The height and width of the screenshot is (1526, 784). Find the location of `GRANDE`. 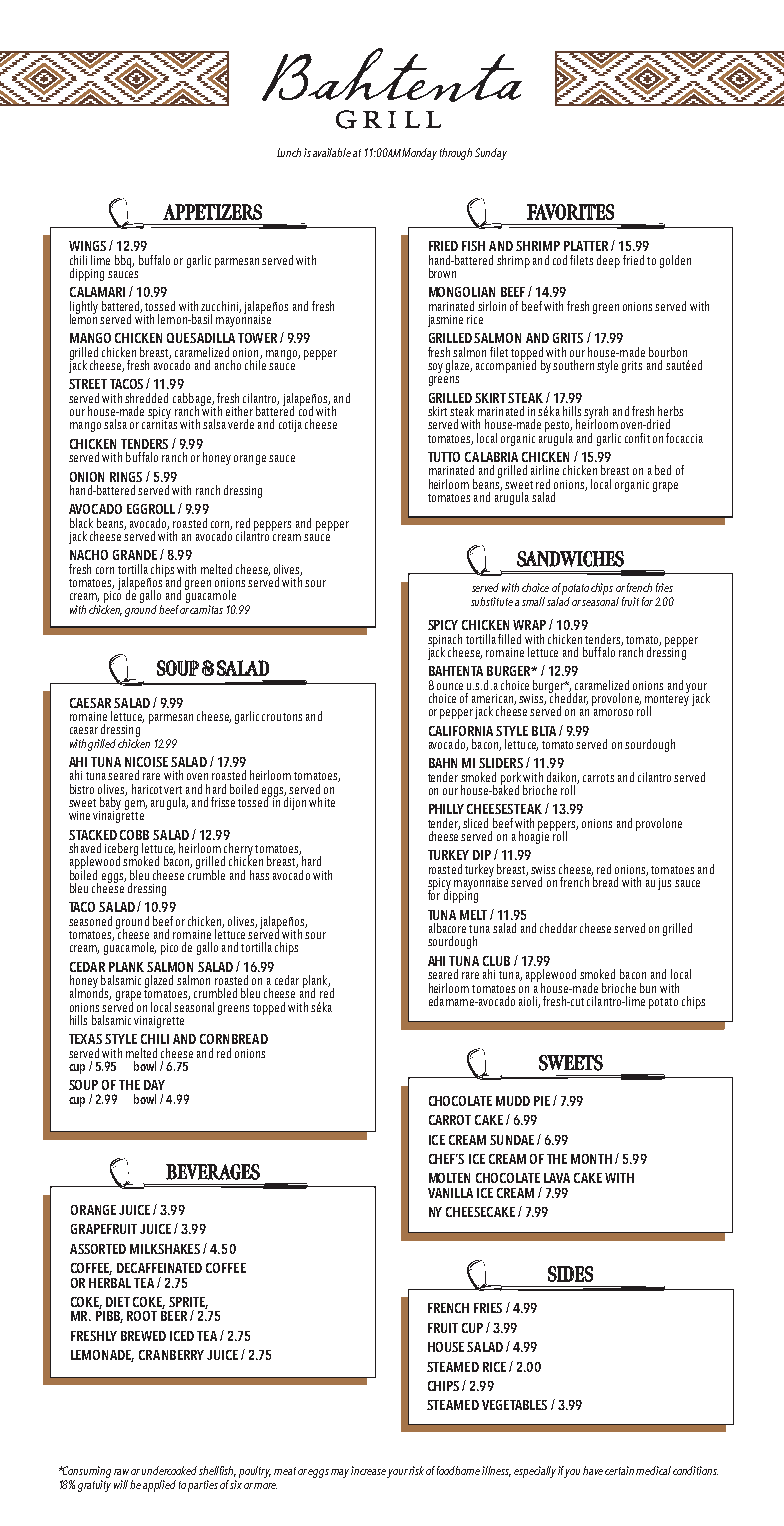

GRANDE is located at coordinates (135, 555).
